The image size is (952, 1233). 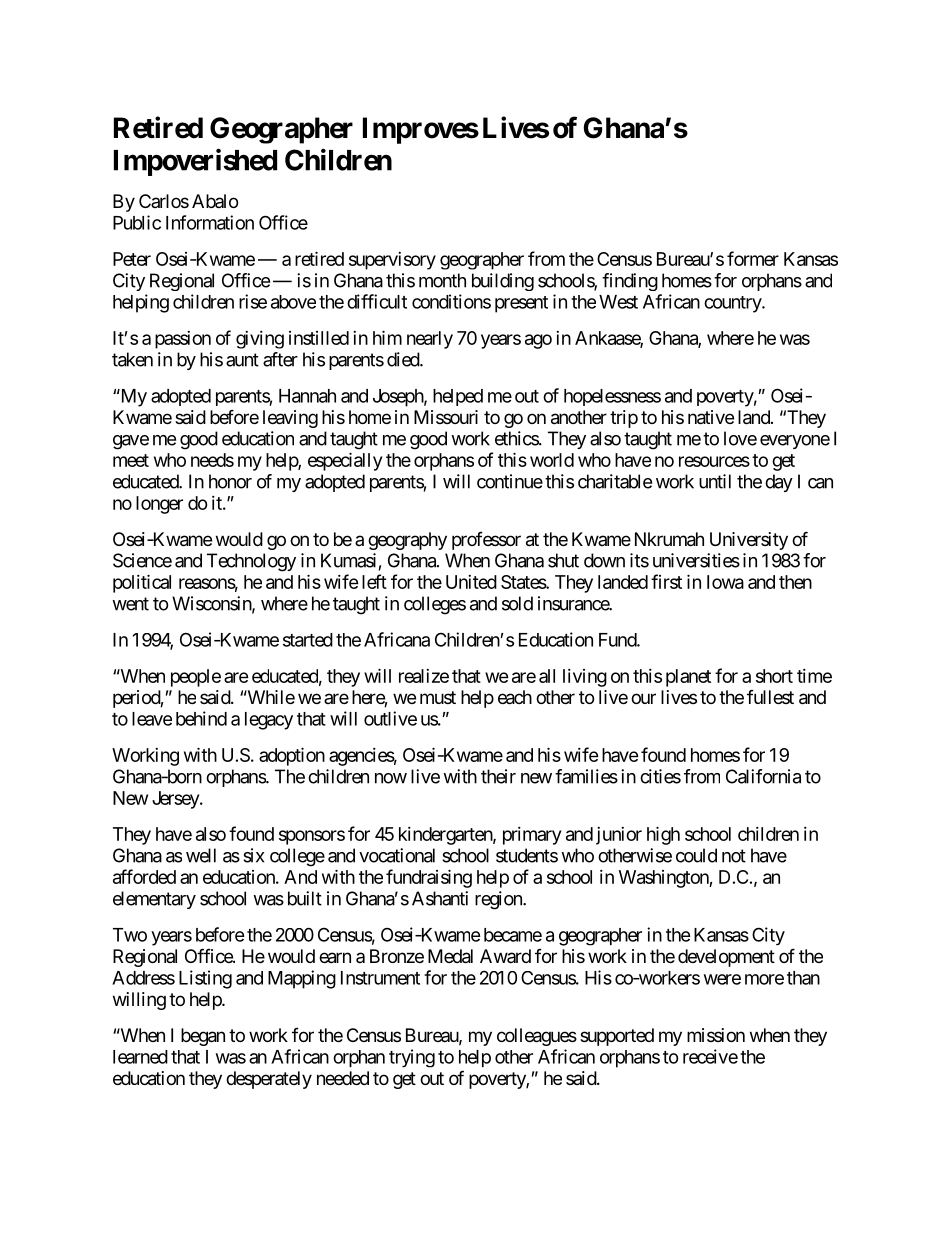 I want to click on began, so click(x=203, y=1037).
